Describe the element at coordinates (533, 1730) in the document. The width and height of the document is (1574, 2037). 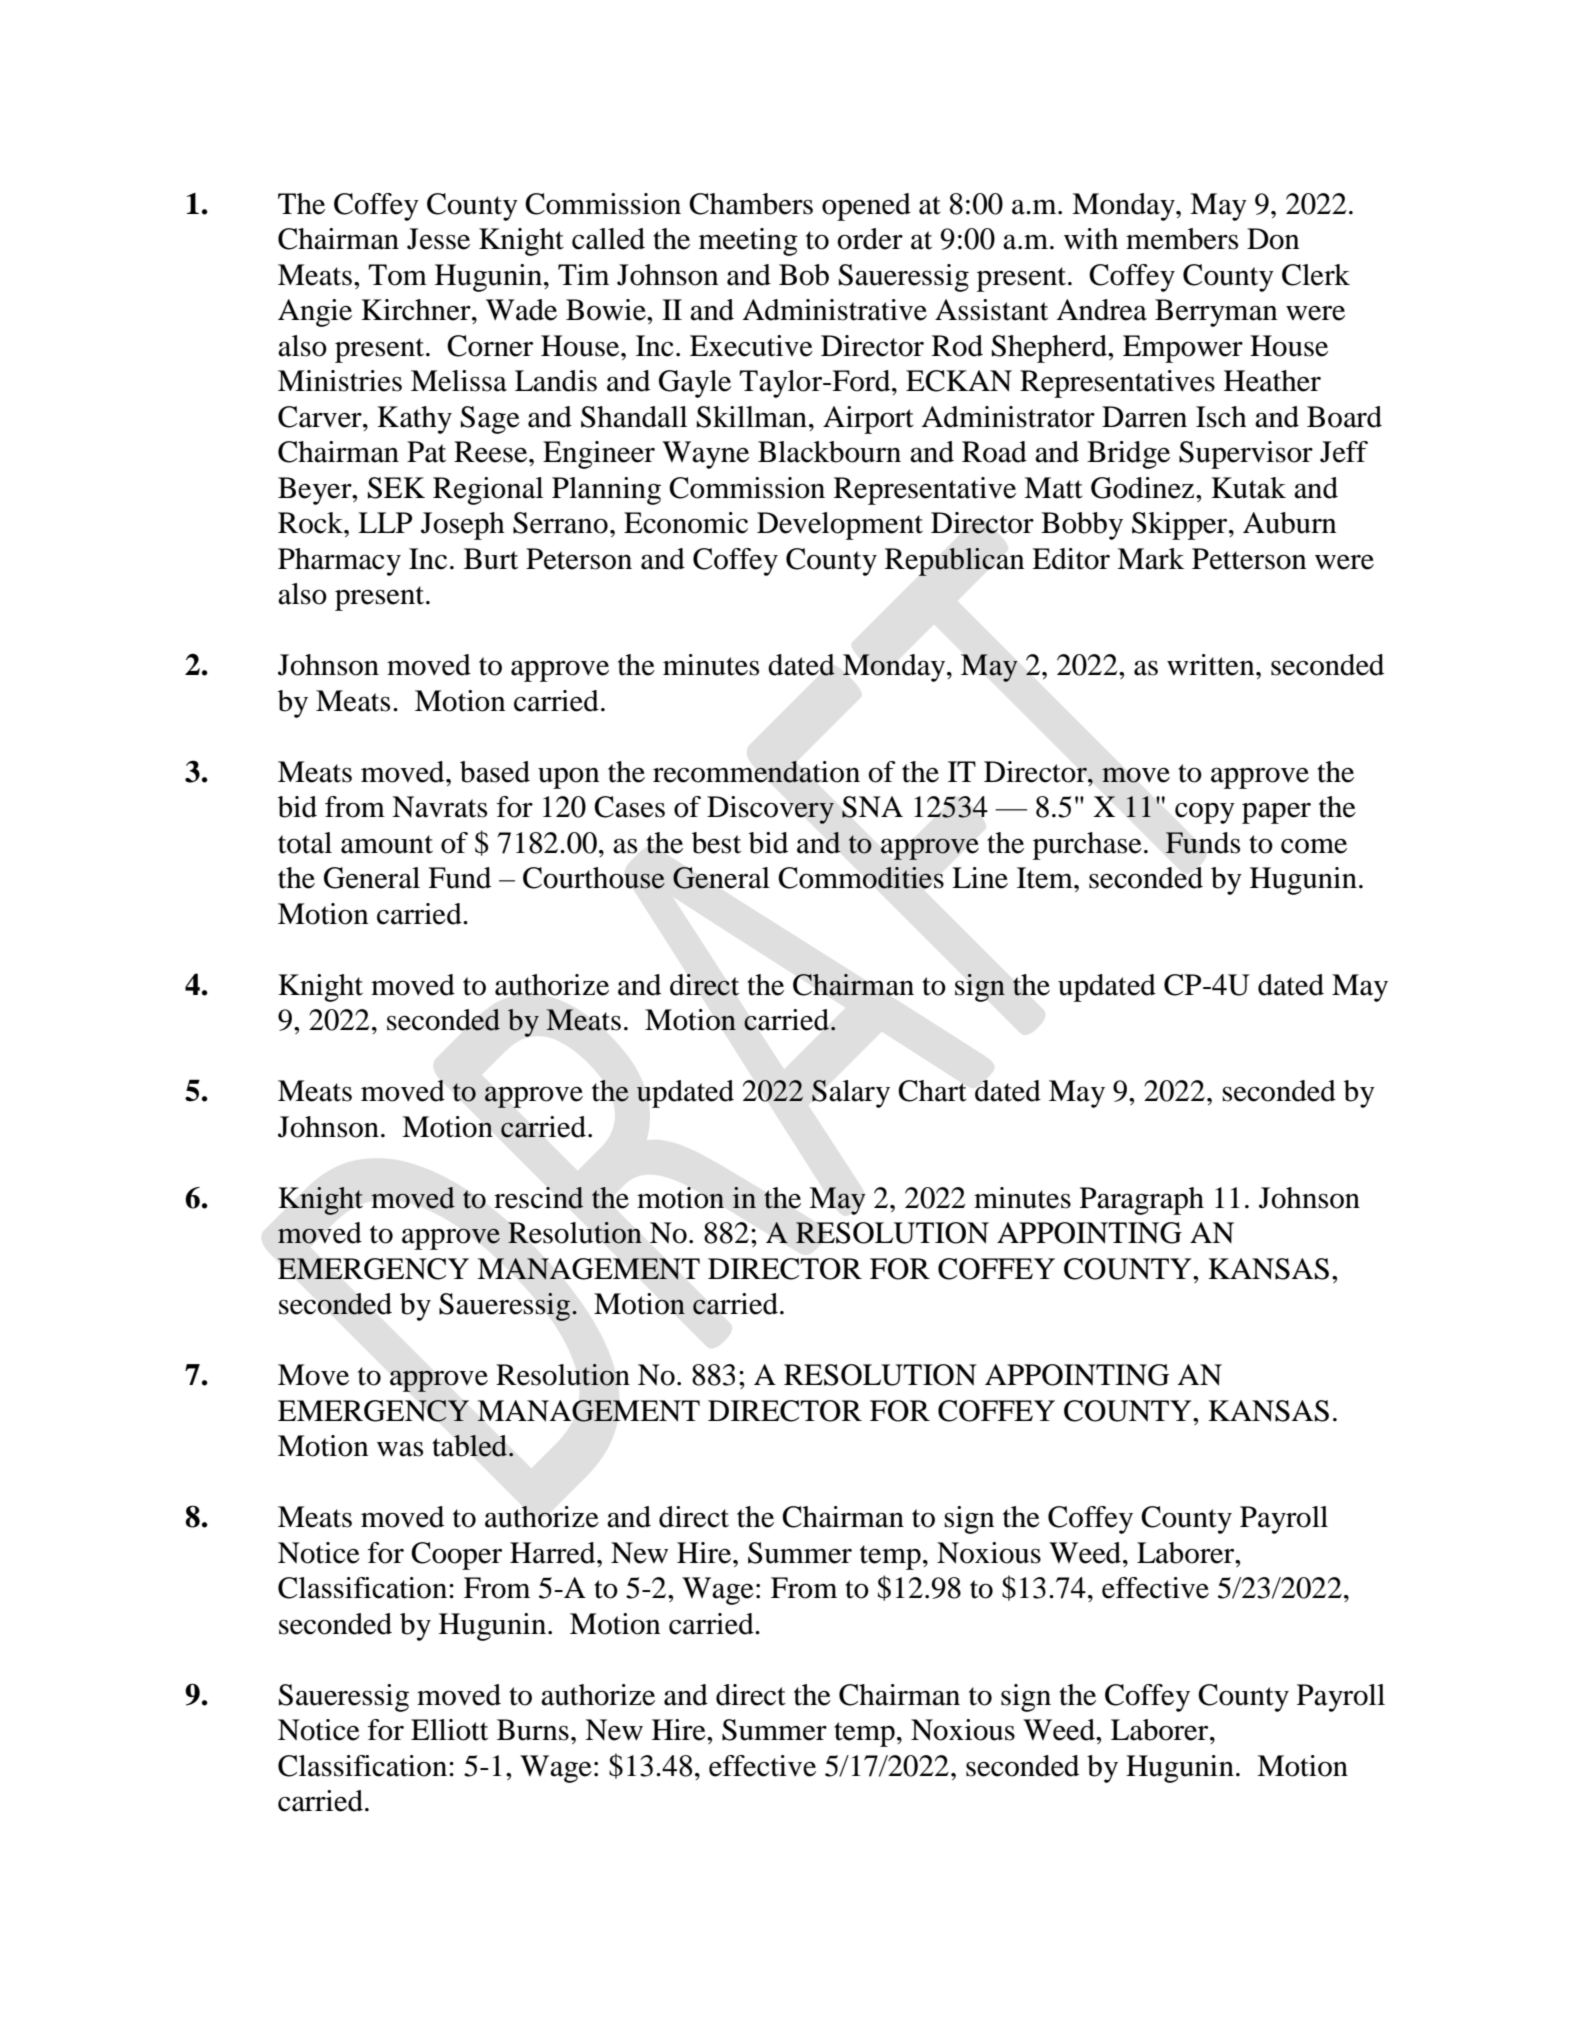
I see `Burns` at that location.
